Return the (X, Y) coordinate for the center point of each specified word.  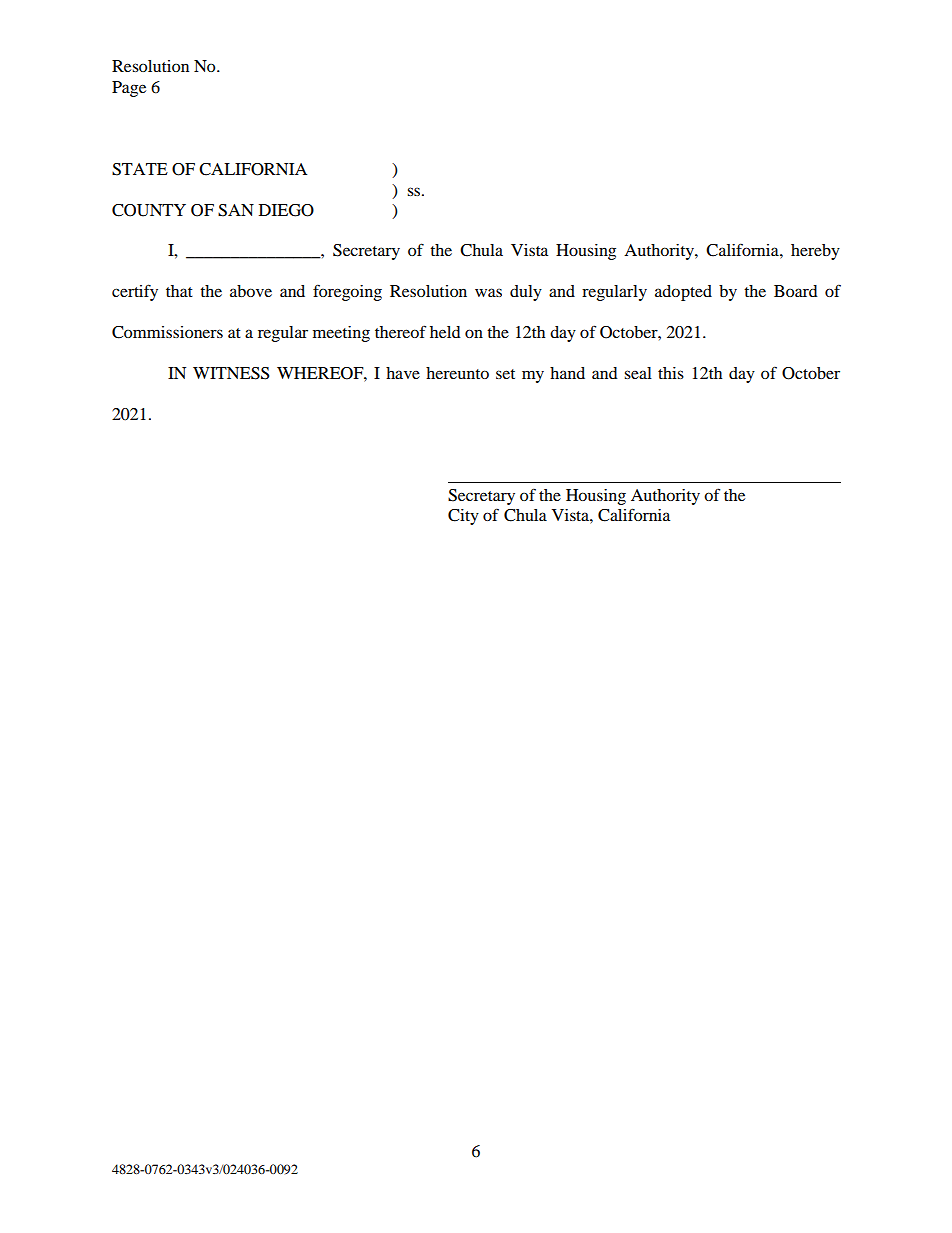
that (179, 291)
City (463, 517)
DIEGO (286, 210)
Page (129, 89)
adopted (683, 293)
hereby (815, 252)
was (488, 292)
